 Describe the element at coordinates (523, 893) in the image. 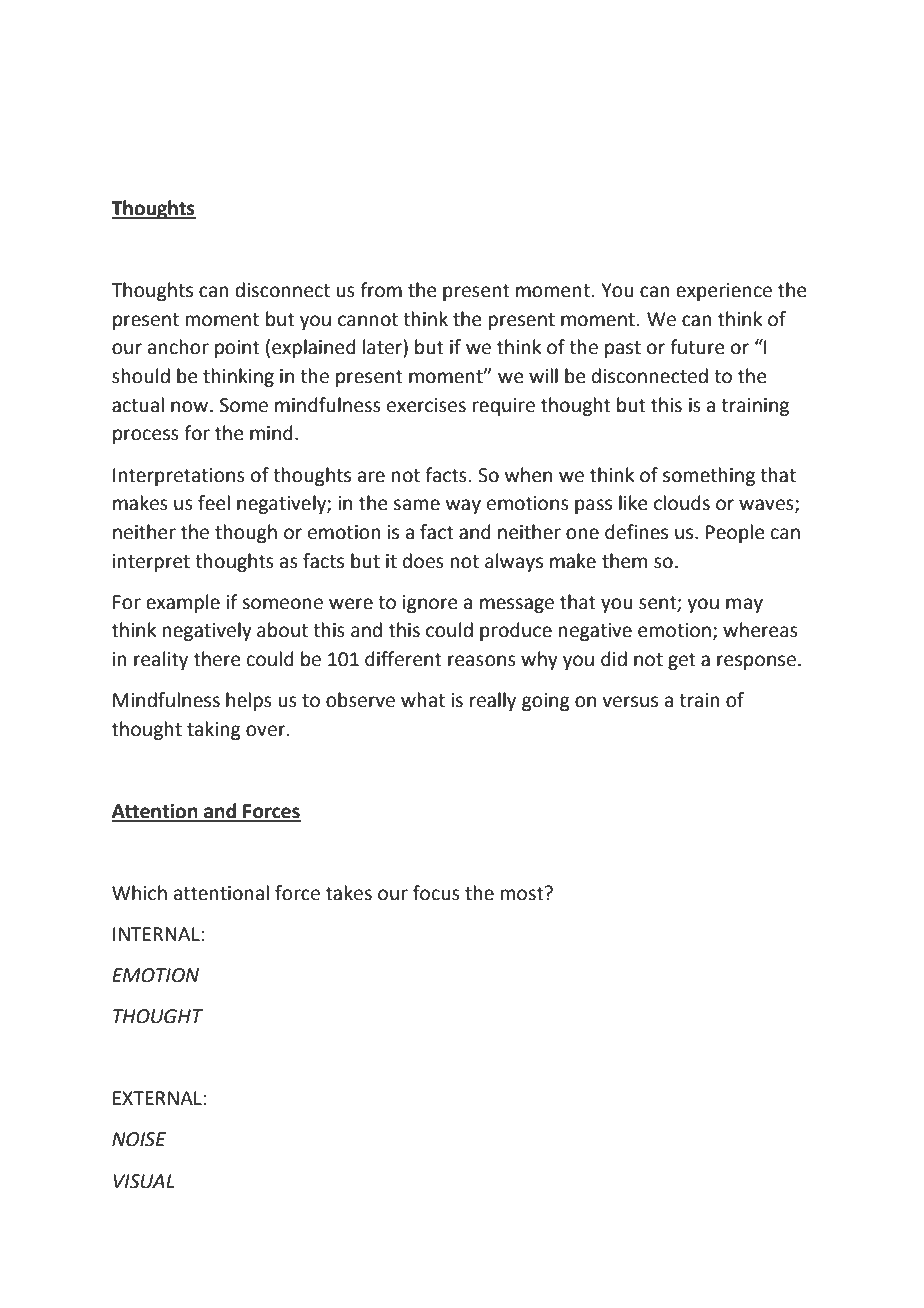

I see `most` at that location.
